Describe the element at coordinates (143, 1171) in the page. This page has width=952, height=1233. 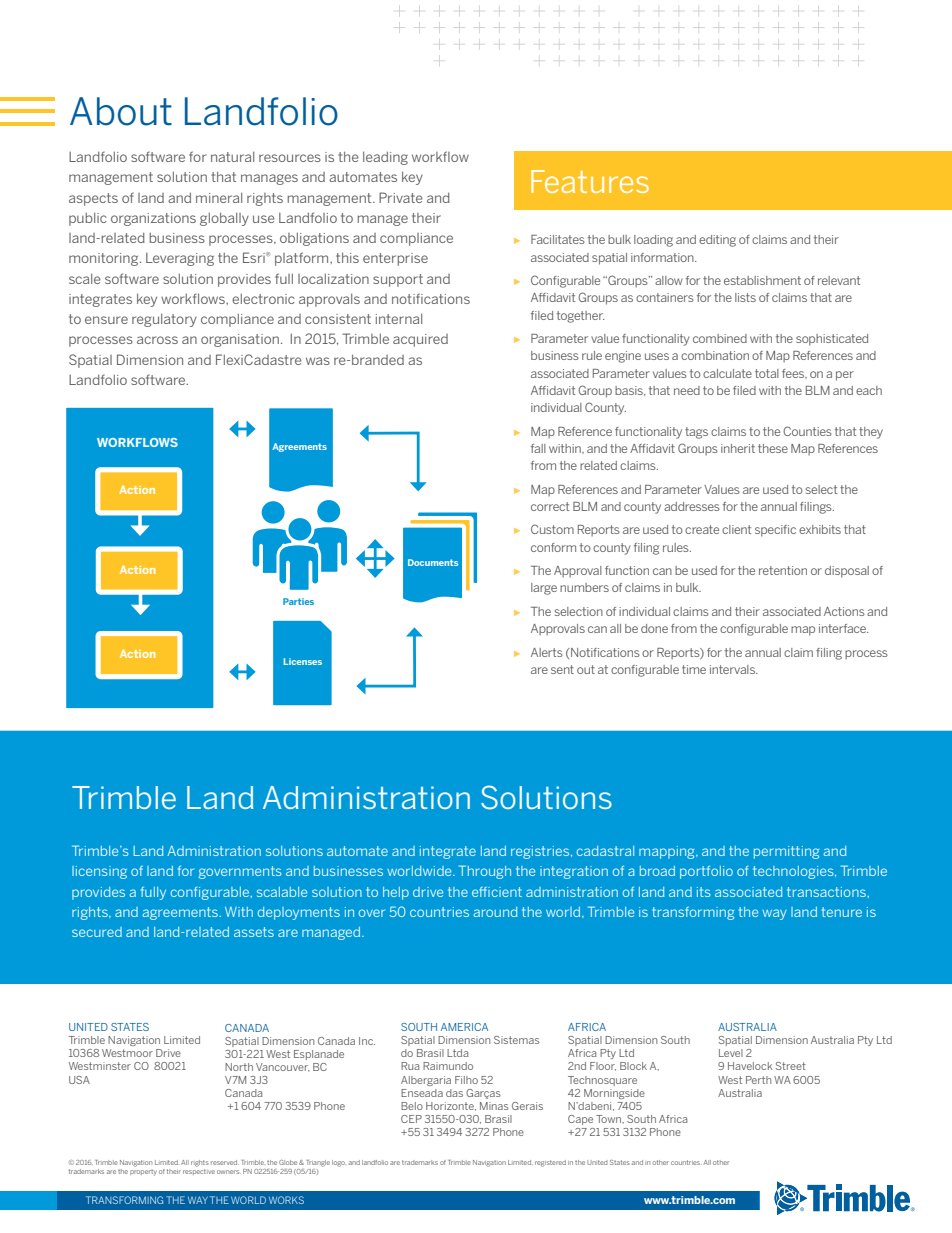
I see `property` at that location.
